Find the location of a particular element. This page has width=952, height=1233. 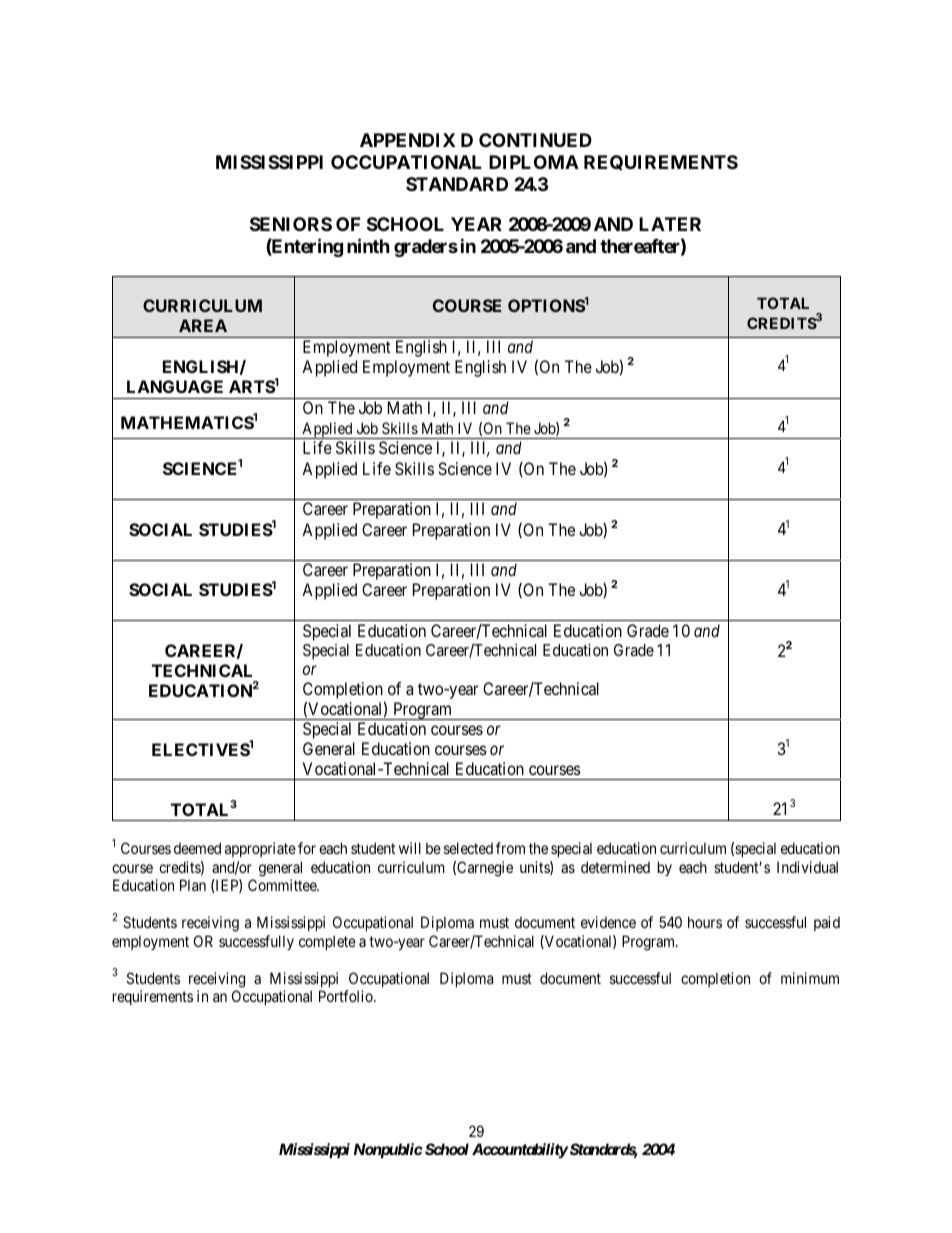

Individual is located at coordinates (807, 867).
